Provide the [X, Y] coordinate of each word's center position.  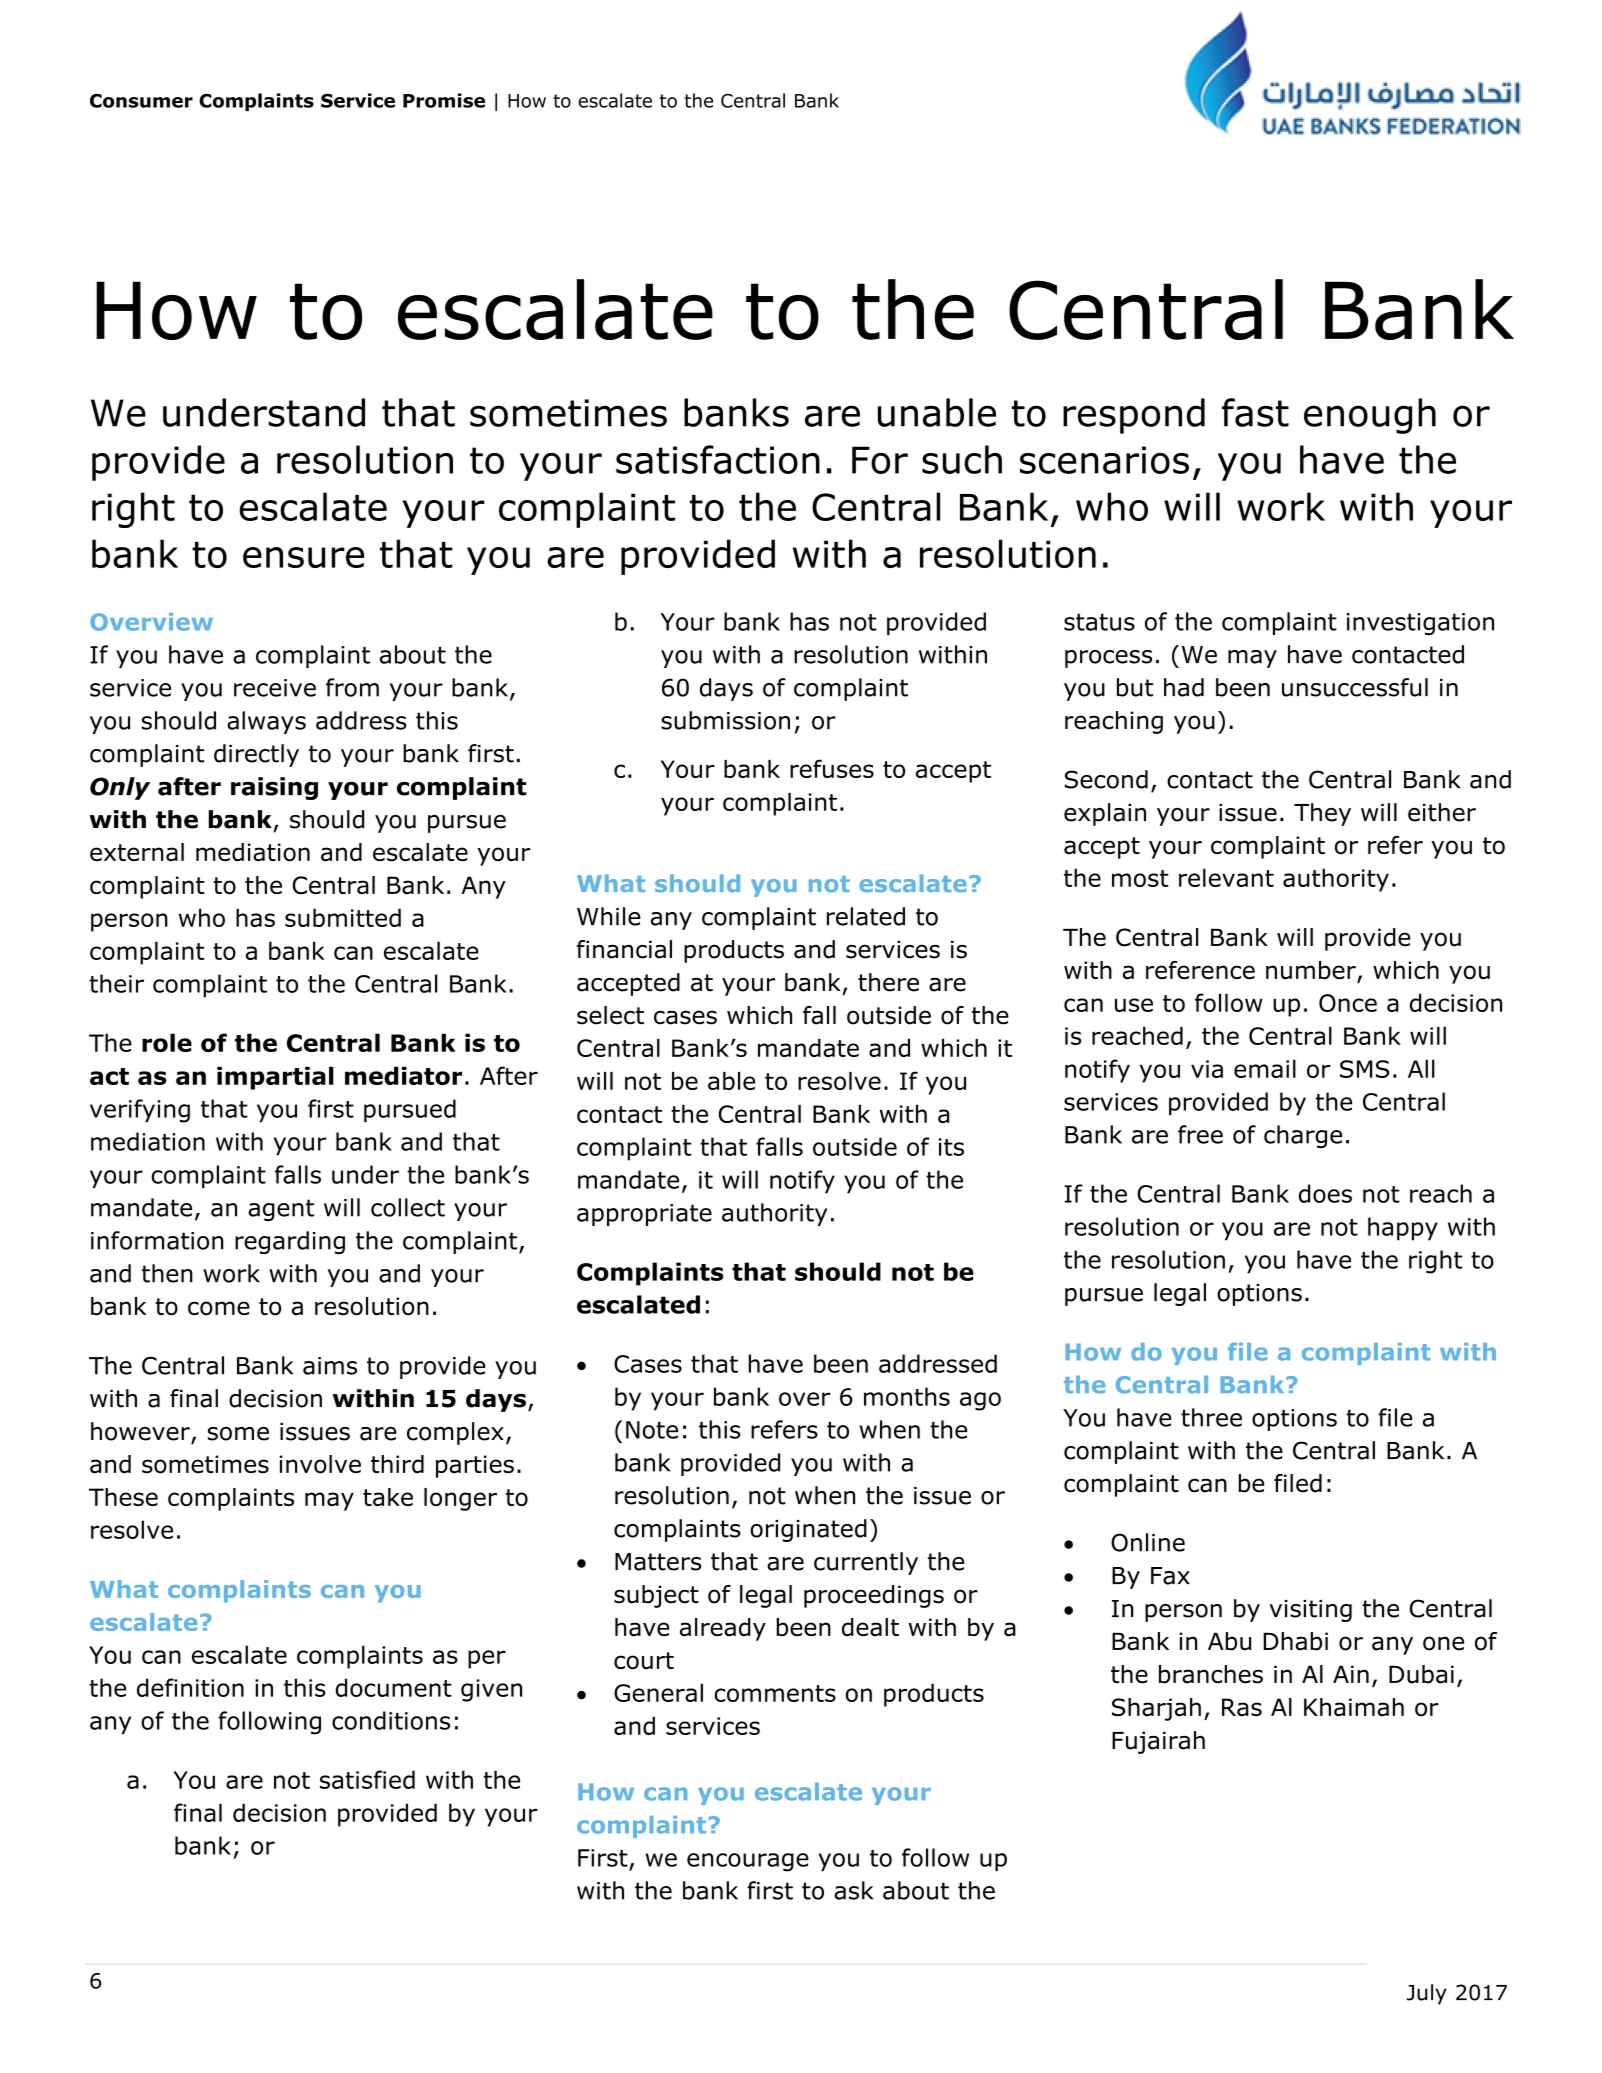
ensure [303, 557]
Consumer [141, 101]
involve [320, 1464]
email [1265, 1068]
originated [808, 1530]
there [888, 982]
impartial [275, 1078]
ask [853, 1890]
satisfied [367, 1779]
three [1211, 1417]
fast [1255, 412]
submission [725, 720]
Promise [444, 100]
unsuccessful [1355, 687]
